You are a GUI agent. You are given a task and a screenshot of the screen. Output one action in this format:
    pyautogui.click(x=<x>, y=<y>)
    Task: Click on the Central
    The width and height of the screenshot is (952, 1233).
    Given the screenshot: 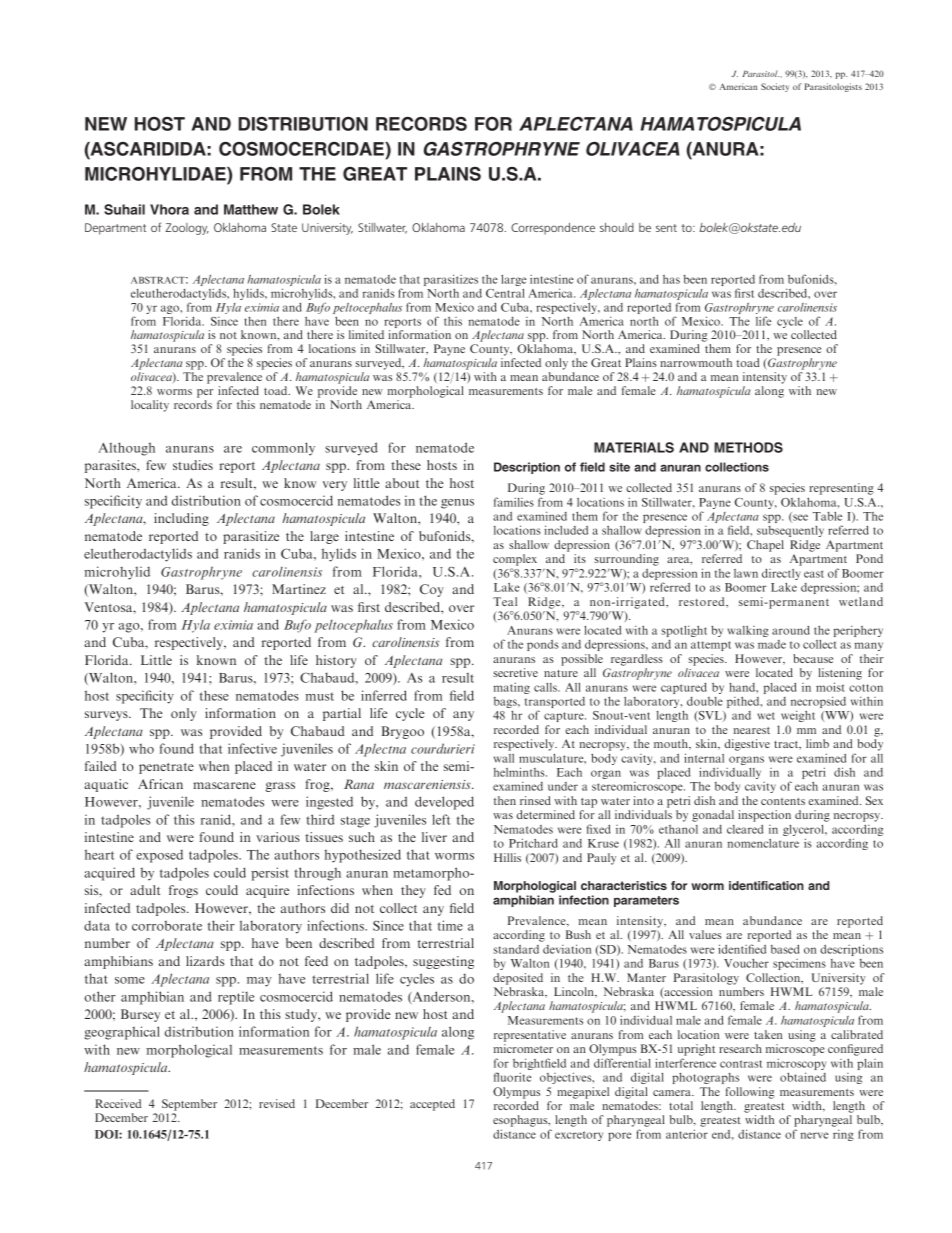 What is the action you would take?
    pyautogui.click(x=505, y=293)
